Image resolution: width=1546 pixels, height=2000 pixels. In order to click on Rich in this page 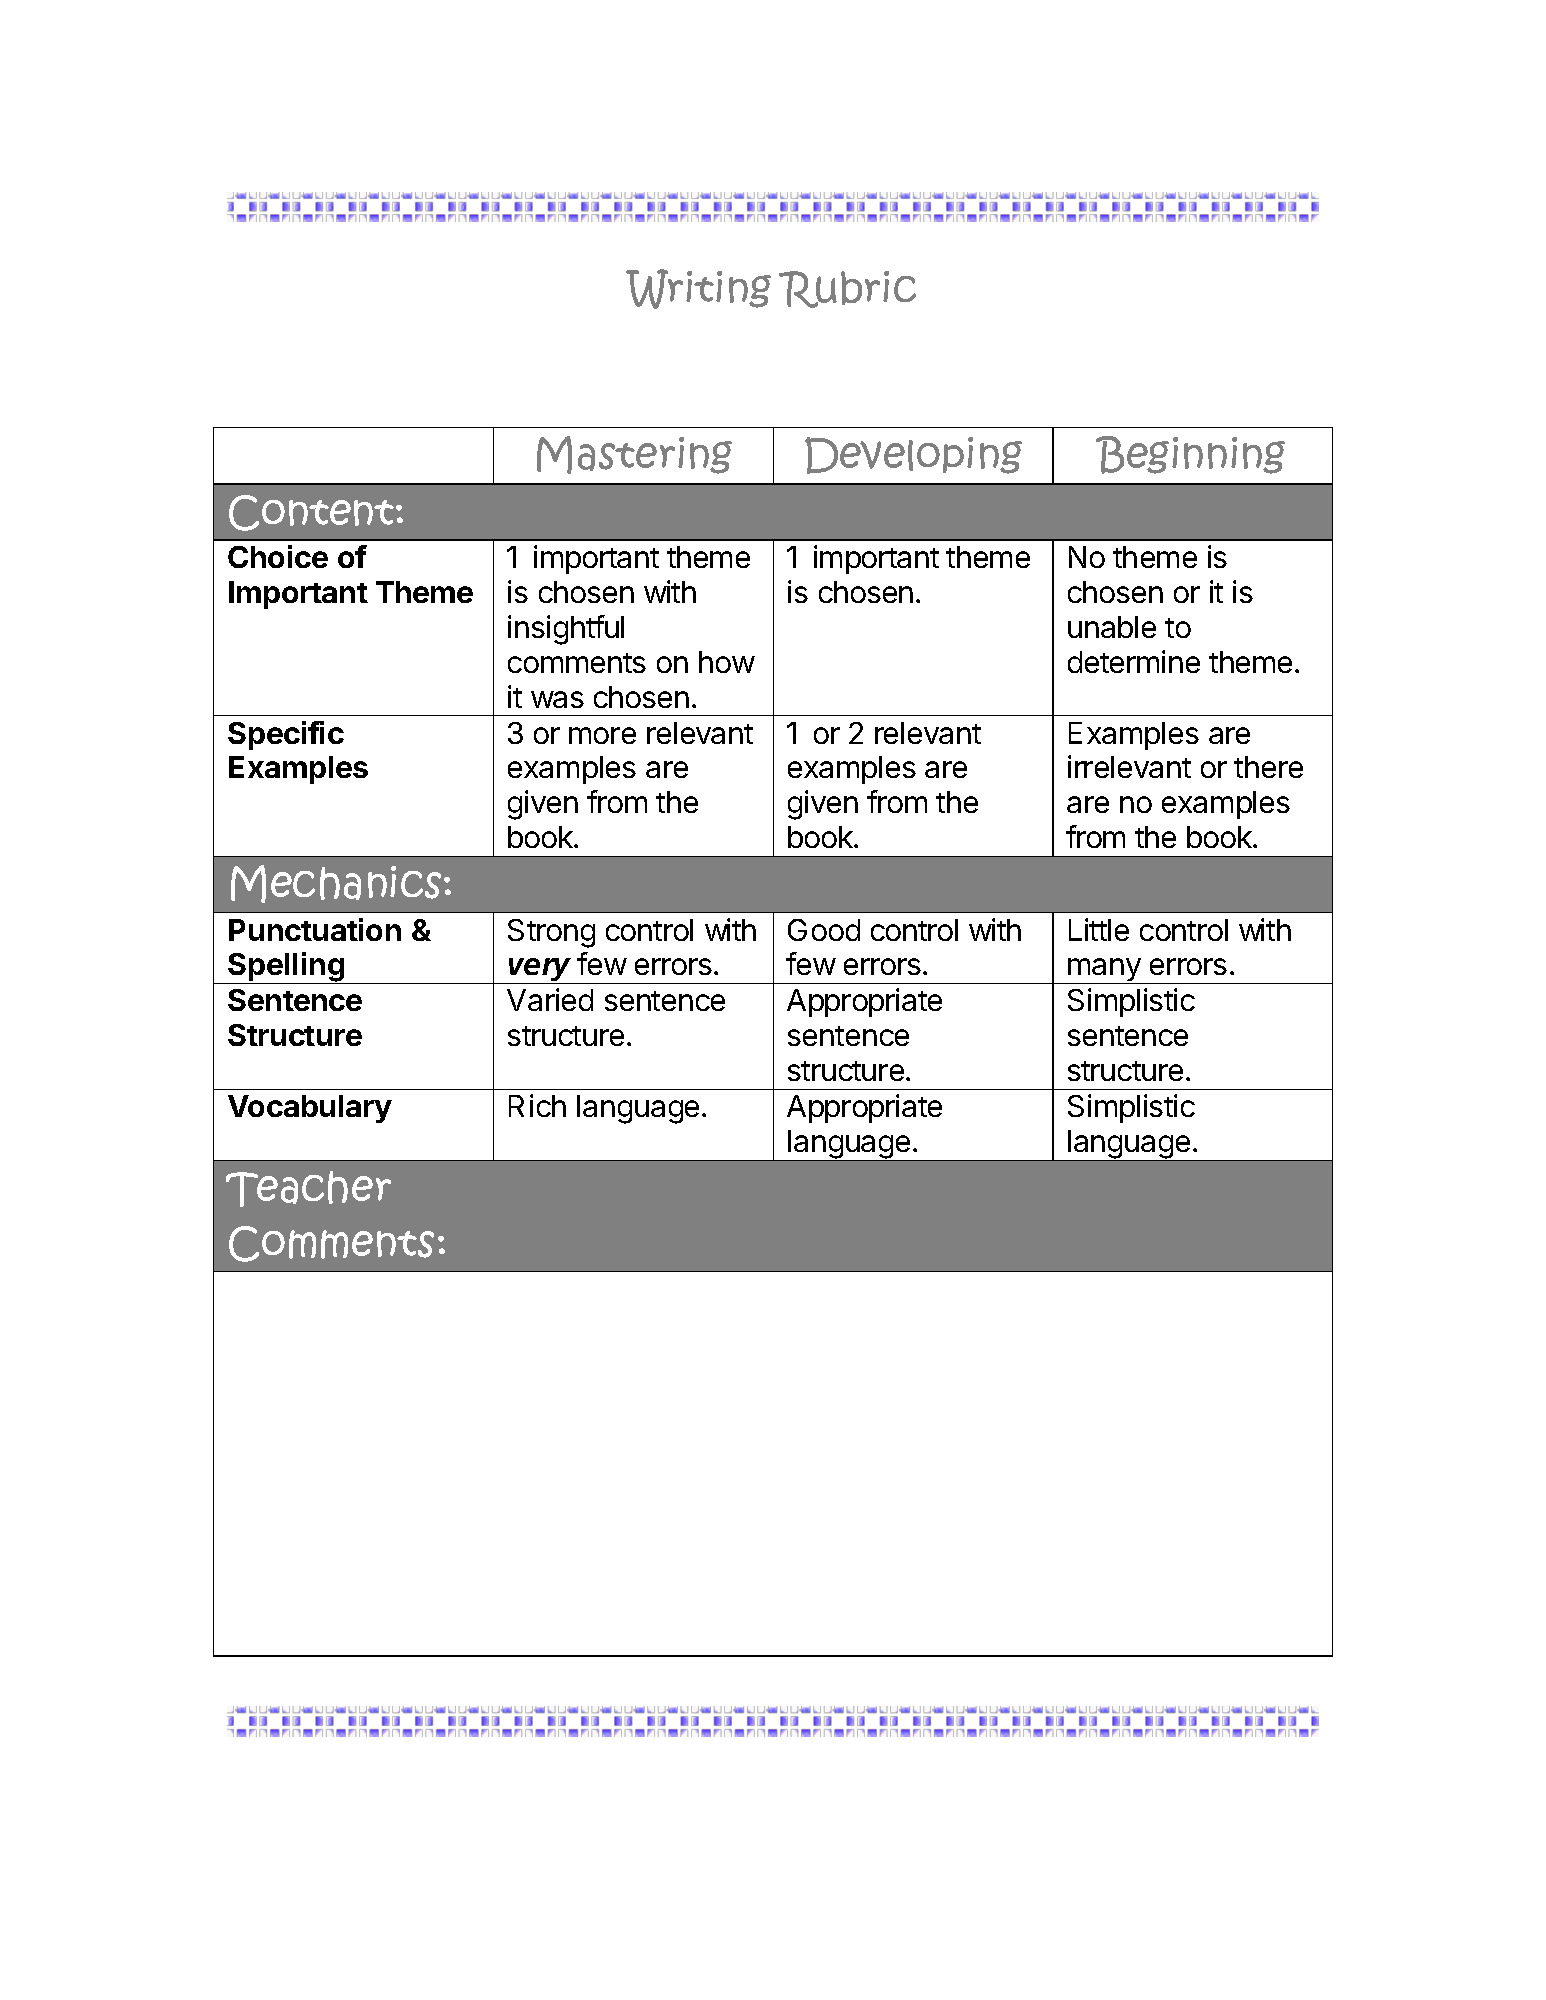, I will do `click(537, 1105)`.
